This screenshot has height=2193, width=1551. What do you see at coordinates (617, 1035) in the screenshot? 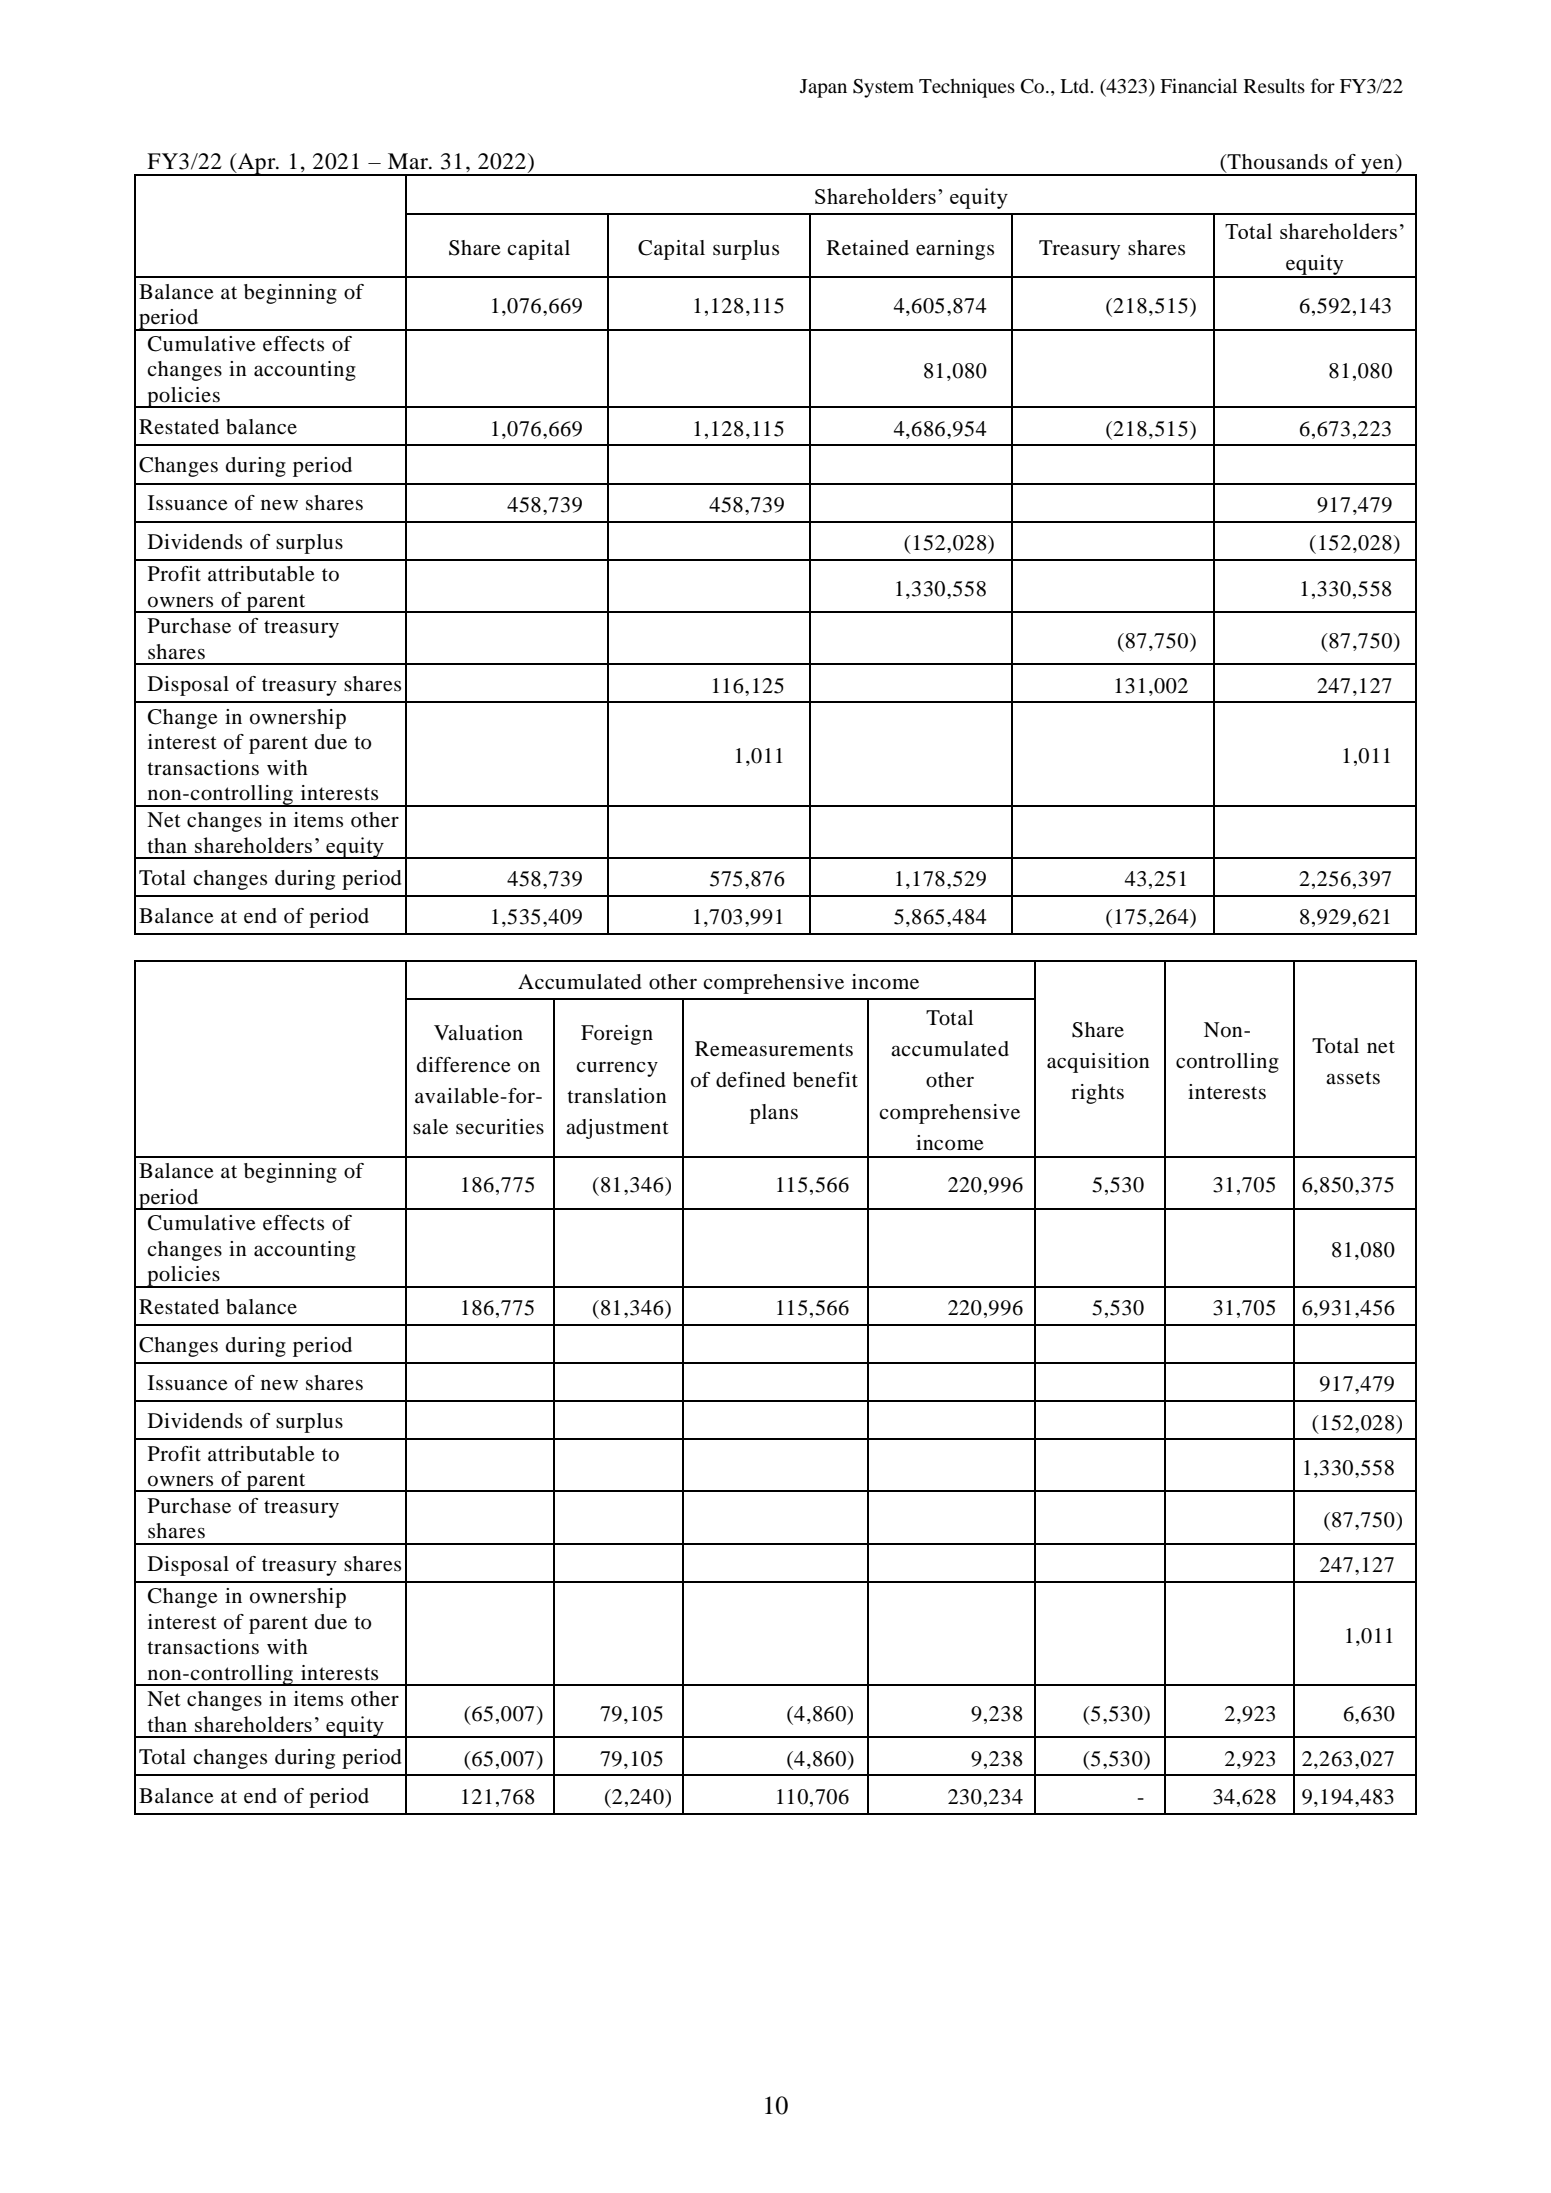
I see `Foreign` at bounding box center [617, 1035].
